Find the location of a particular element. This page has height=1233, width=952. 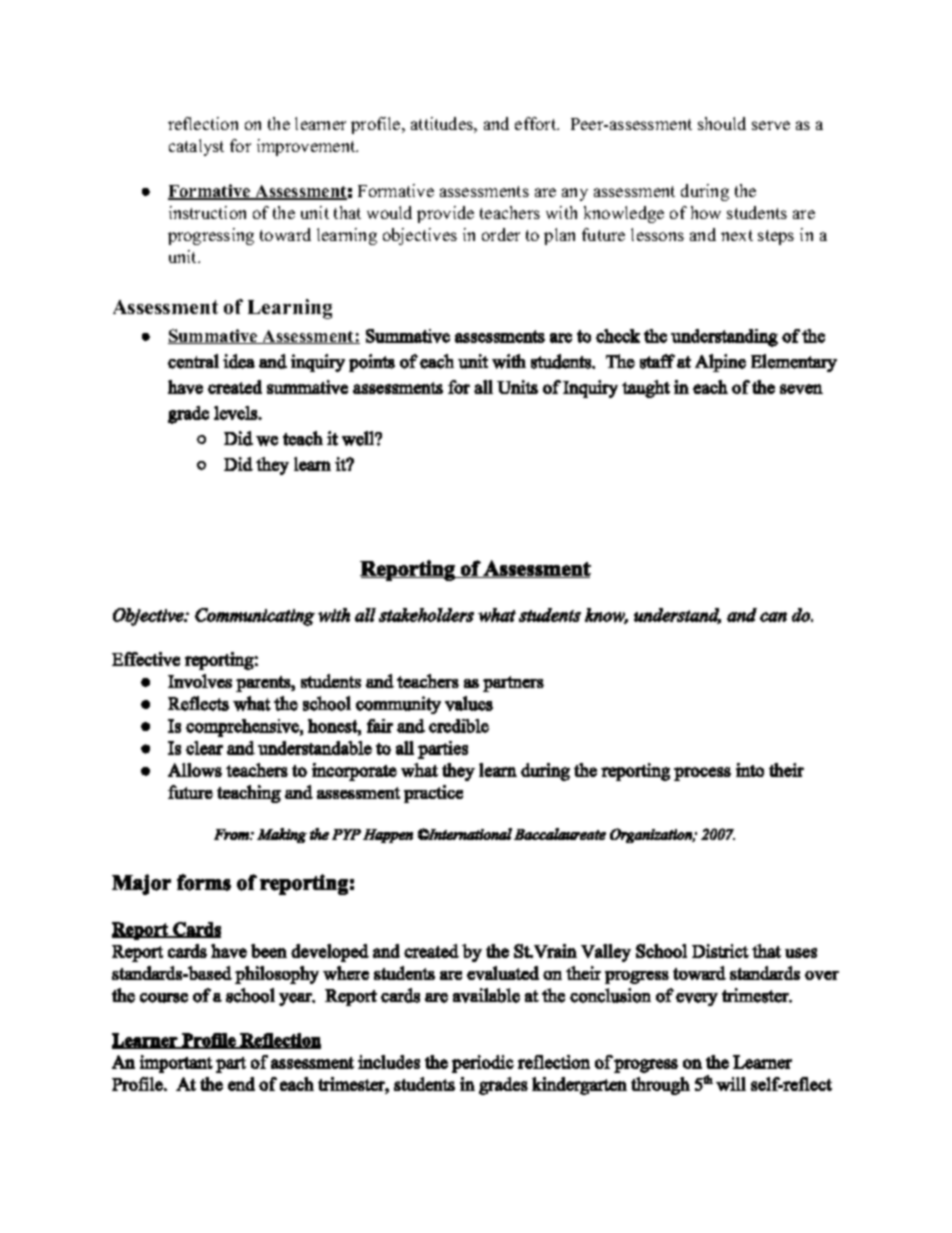

should is located at coordinates (722, 123).
